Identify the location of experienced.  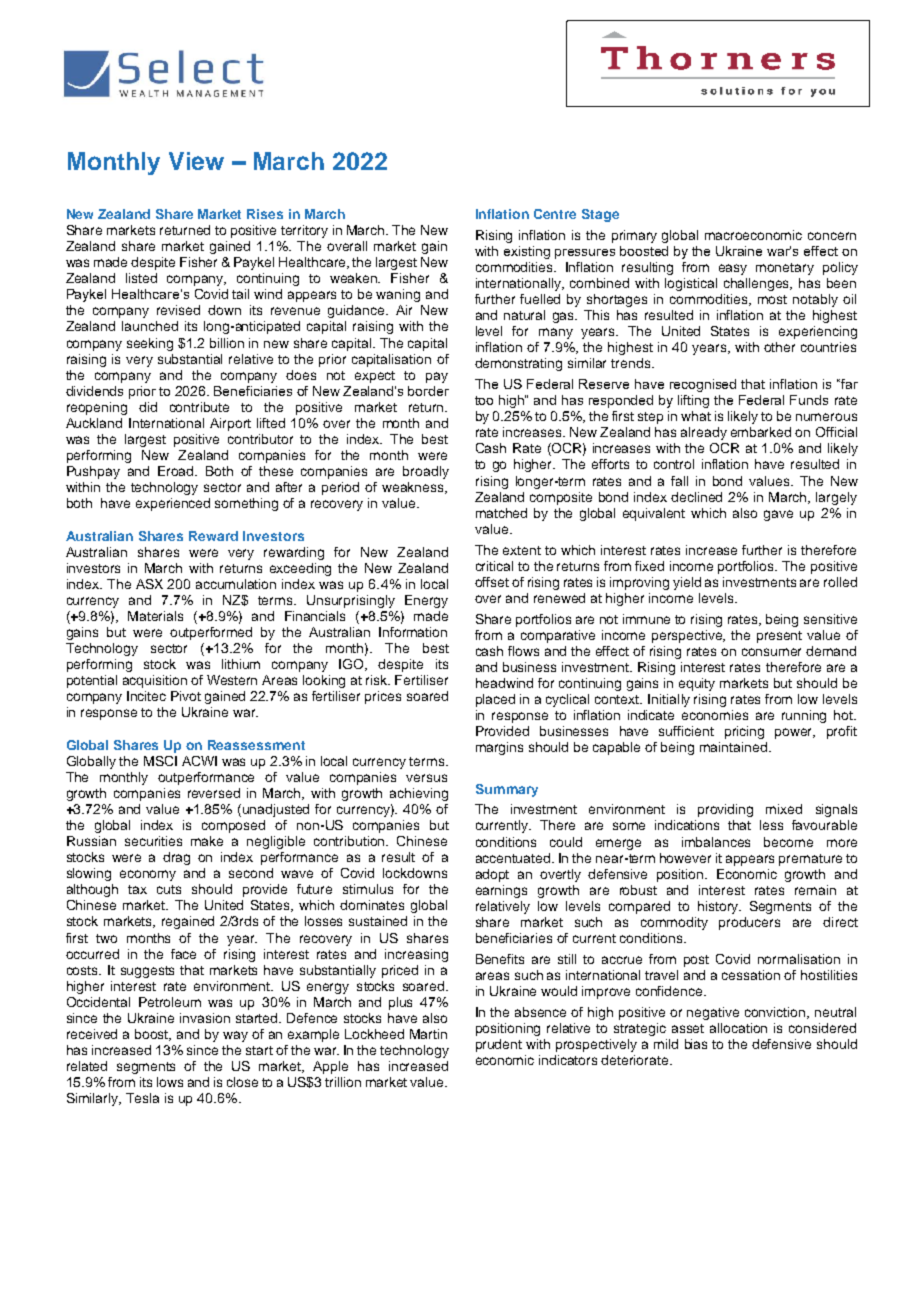
(173, 504).
